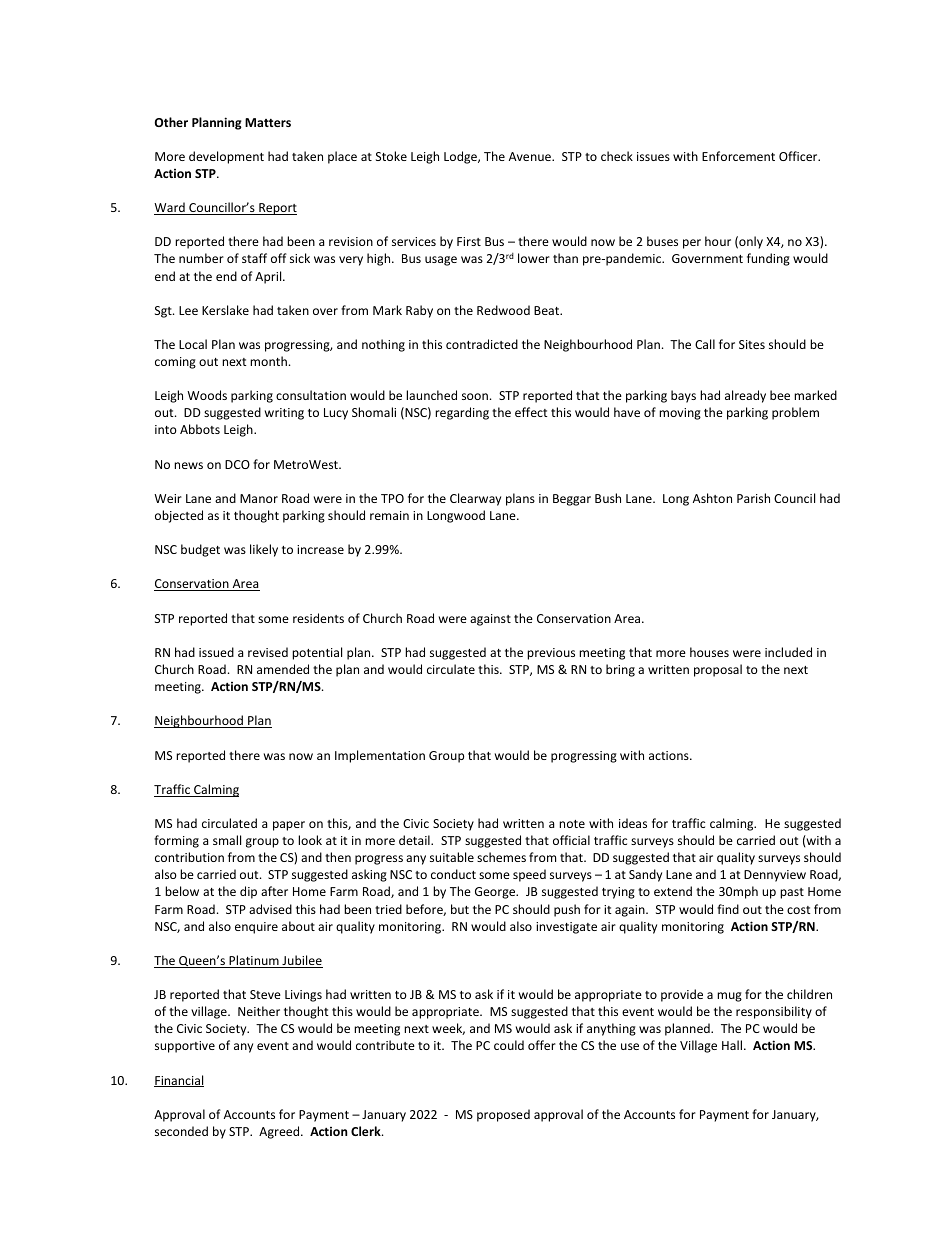  What do you see at coordinates (551, 654) in the screenshot?
I see `previous` at bounding box center [551, 654].
